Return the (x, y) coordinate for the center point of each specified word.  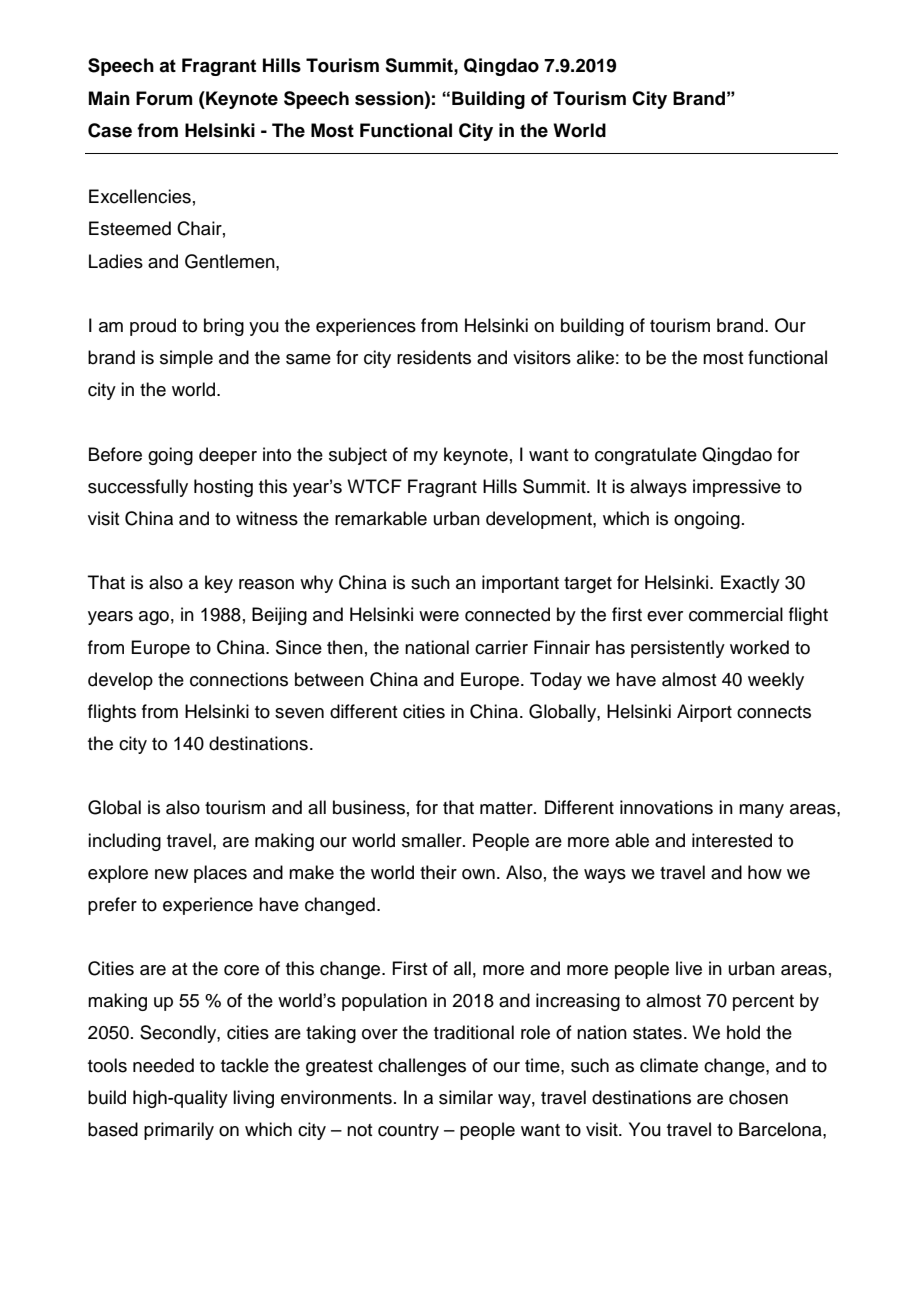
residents (434, 357)
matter (507, 808)
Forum (164, 98)
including (124, 842)
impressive (737, 488)
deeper (228, 456)
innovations (666, 807)
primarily (179, 1131)
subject (358, 456)
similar (466, 1097)
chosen (758, 1097)
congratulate (646, 456)
